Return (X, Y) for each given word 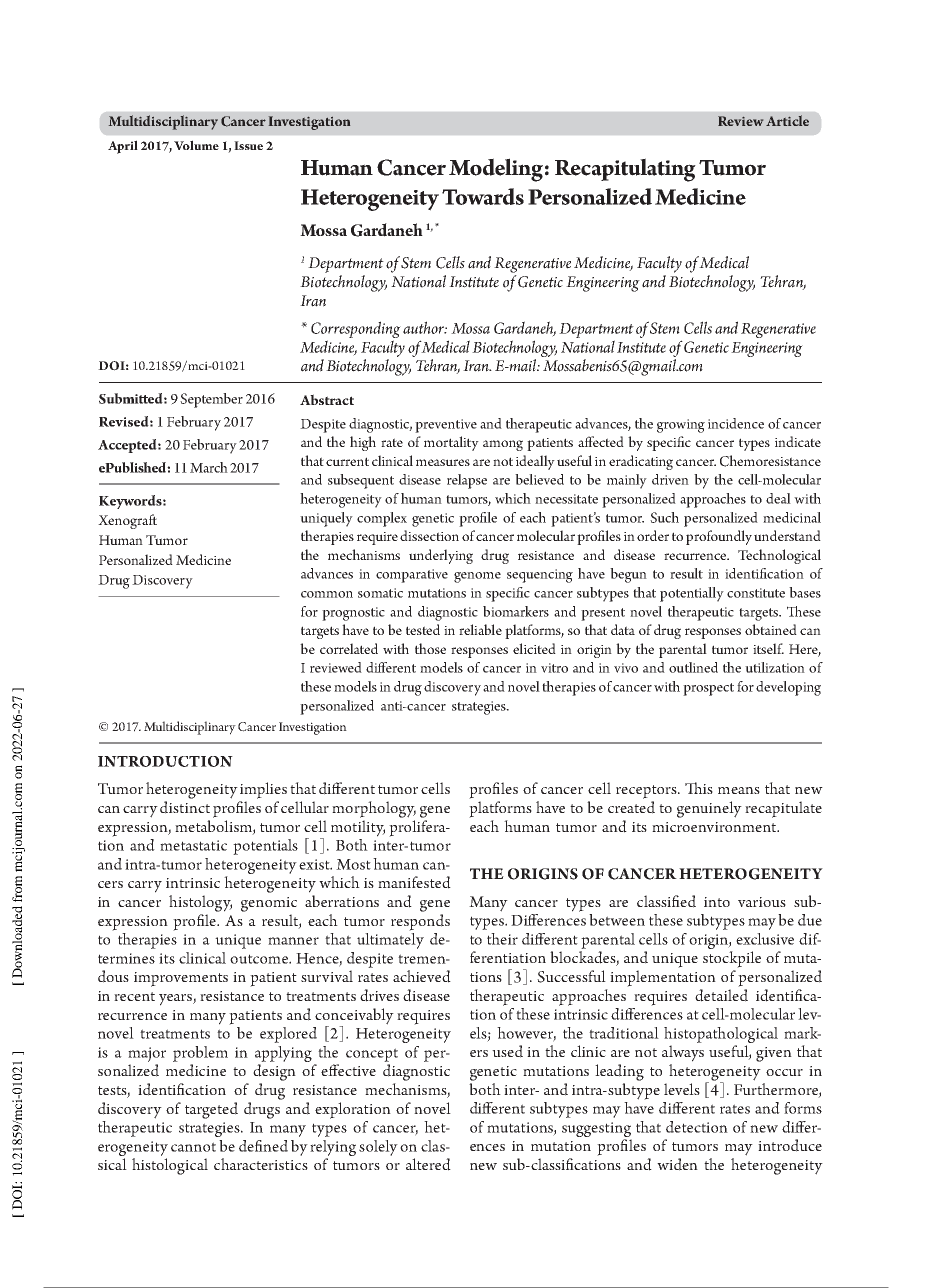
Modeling (496, 170)
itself (768, 648)
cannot (193, 1147)
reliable (480, 629)
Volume (196, 145)
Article (787, 120)
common (327, 594)
